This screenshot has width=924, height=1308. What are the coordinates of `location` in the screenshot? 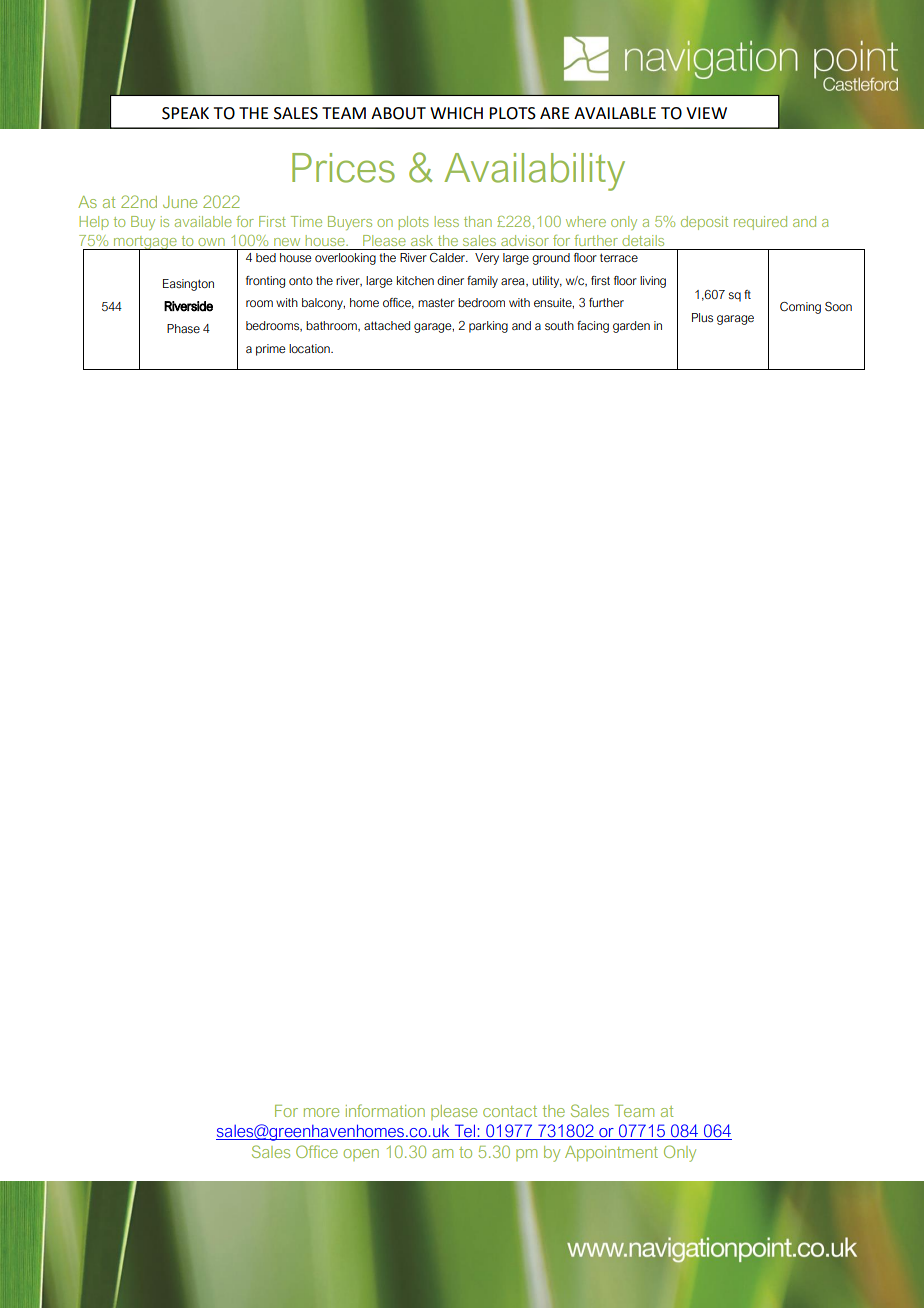 It's located at (310, 348).
